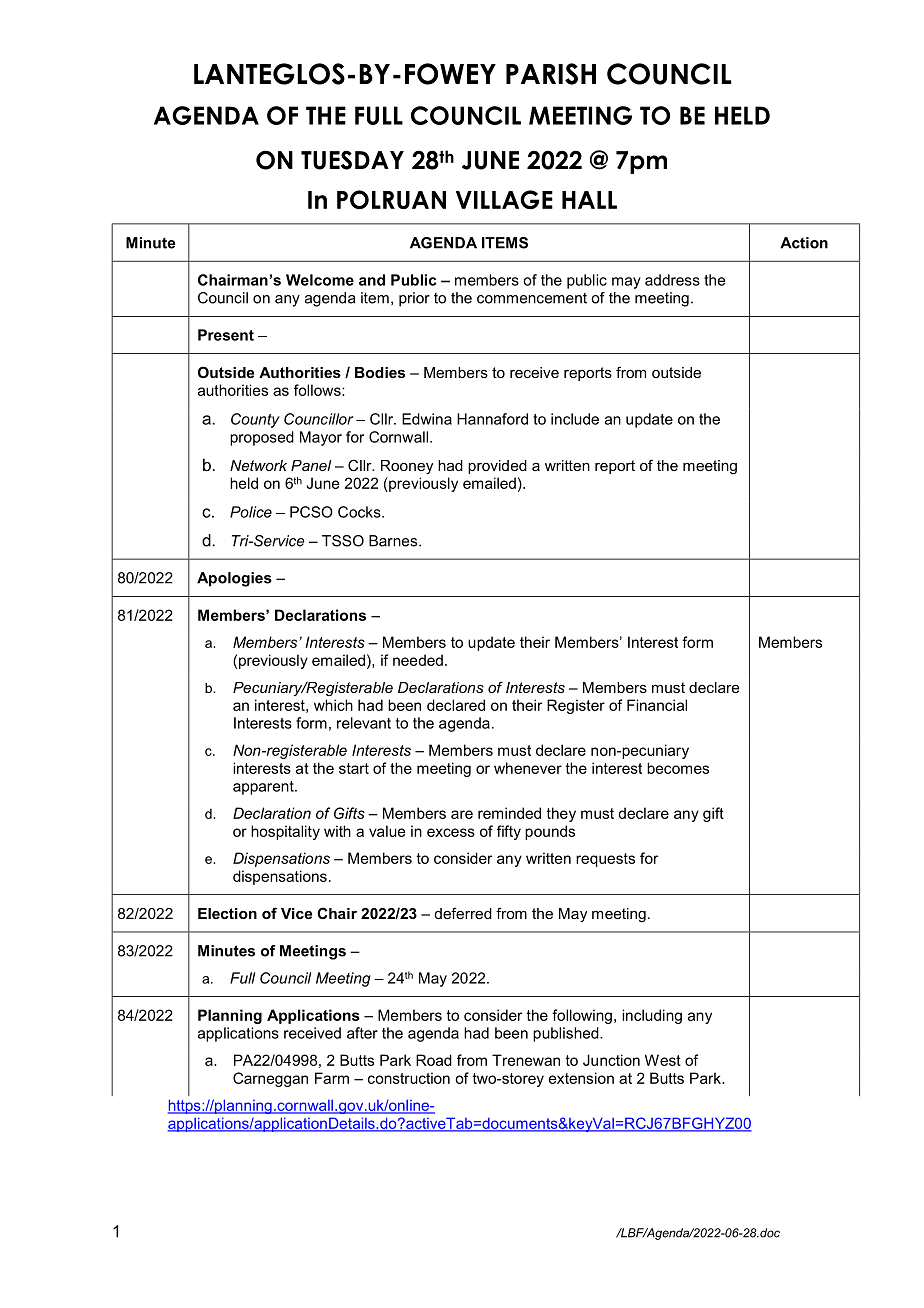 This screenshot has width=924, height=1308. Describe the element at coordinates (509, 813) in the screenshot. I see `reminded` at that location.
